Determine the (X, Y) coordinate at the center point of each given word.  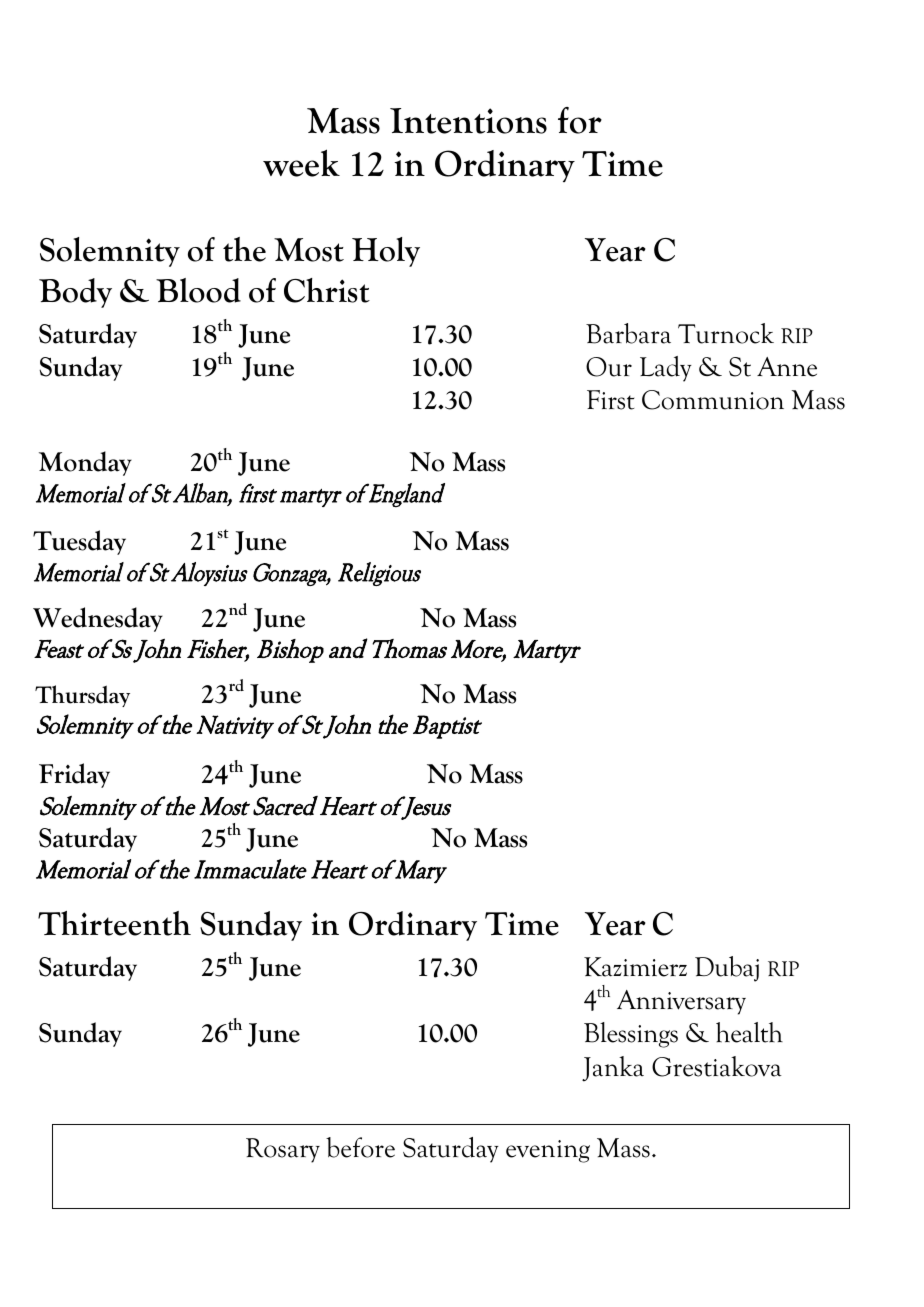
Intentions (468, 121)
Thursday (82, 696)
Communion (713, 400)
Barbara (628, 333)
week (301, 163)
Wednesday (98, 619)
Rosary (283, 1150)
